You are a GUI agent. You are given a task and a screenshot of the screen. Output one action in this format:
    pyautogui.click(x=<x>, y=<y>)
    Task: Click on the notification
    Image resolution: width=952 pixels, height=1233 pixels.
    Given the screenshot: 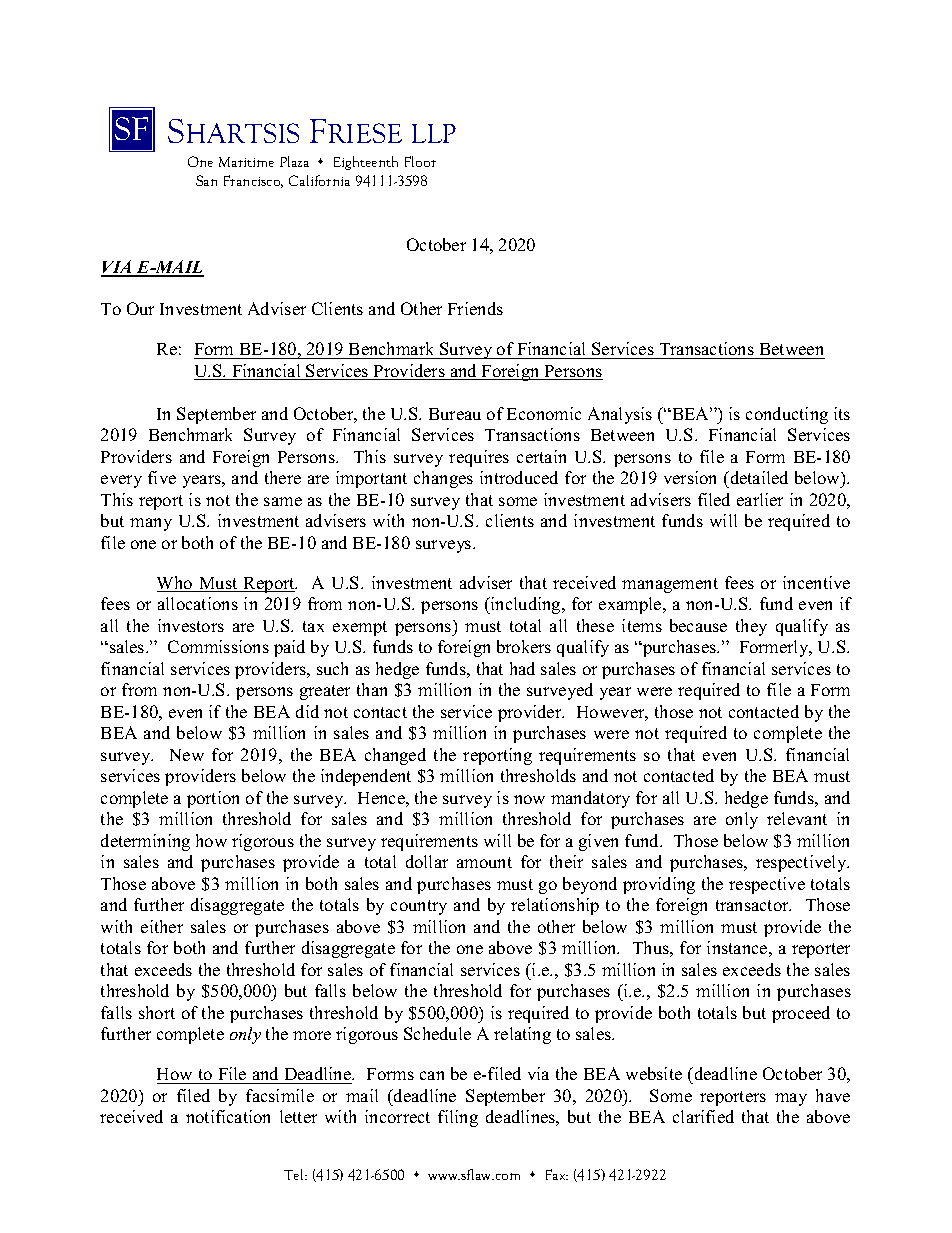 What is the action you would take?
    pyautogui.click(x=228, y=1116)
